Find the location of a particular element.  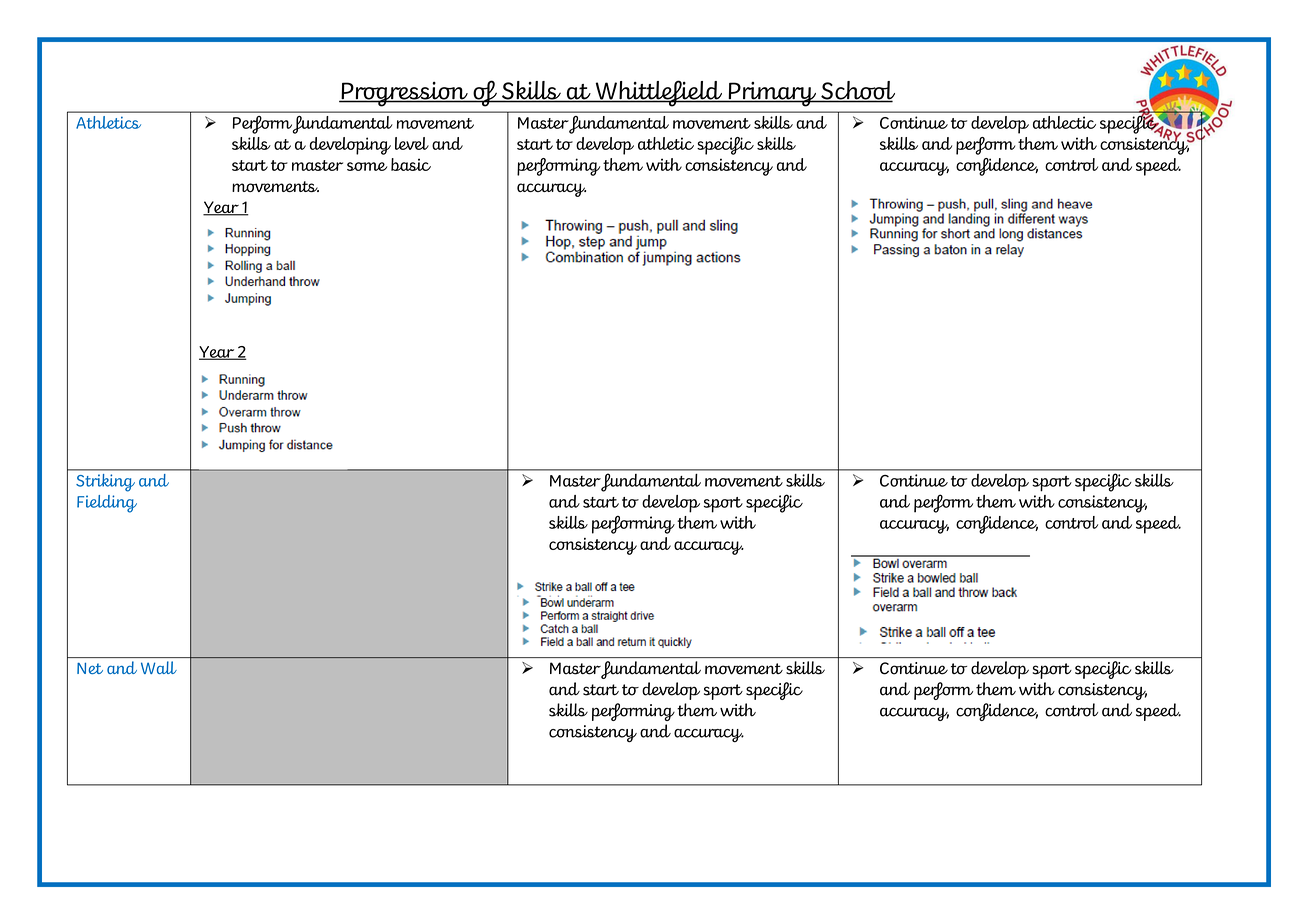

level is located at coordinates (412, 143).
